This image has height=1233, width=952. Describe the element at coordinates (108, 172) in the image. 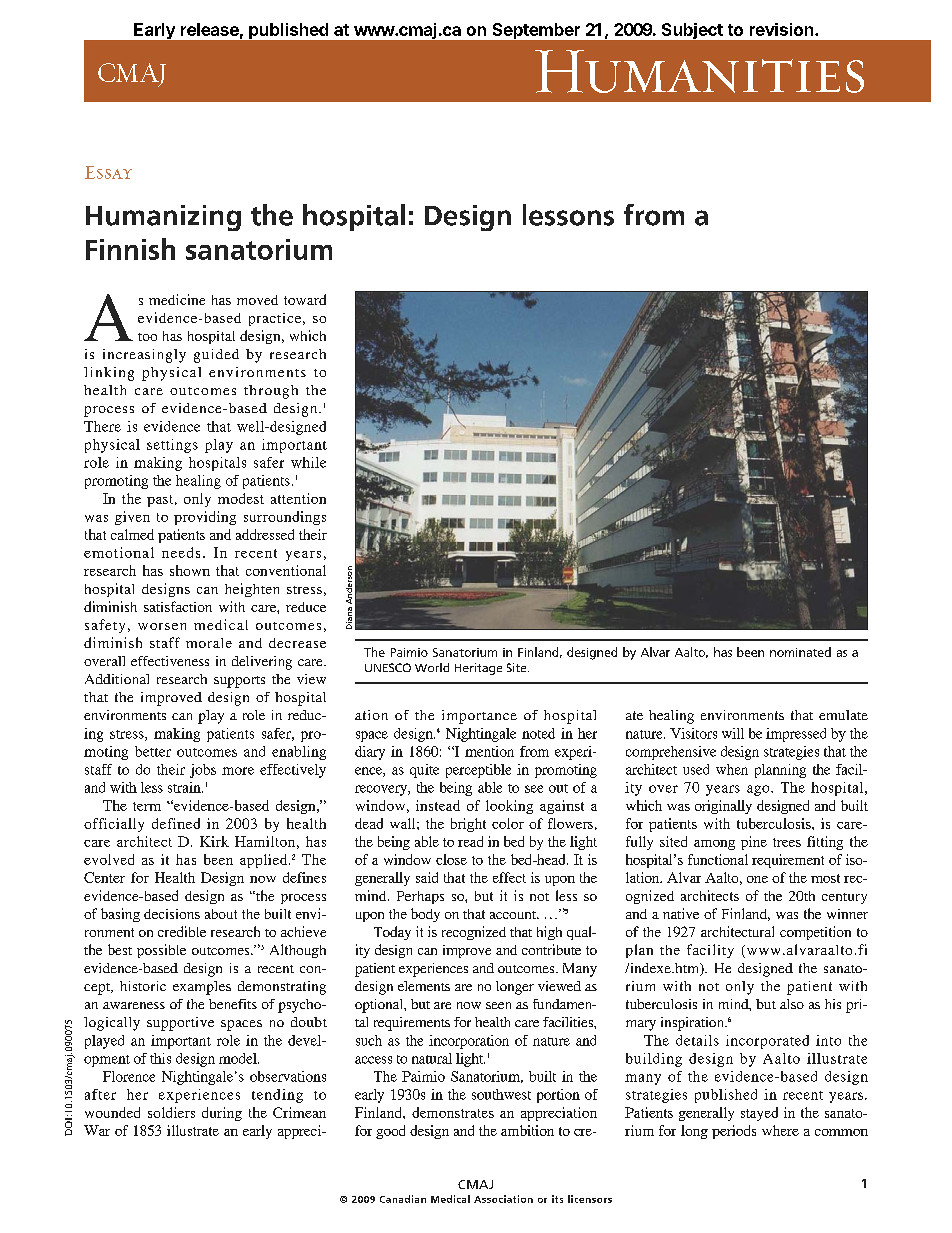

I see `Essay` at that location.
